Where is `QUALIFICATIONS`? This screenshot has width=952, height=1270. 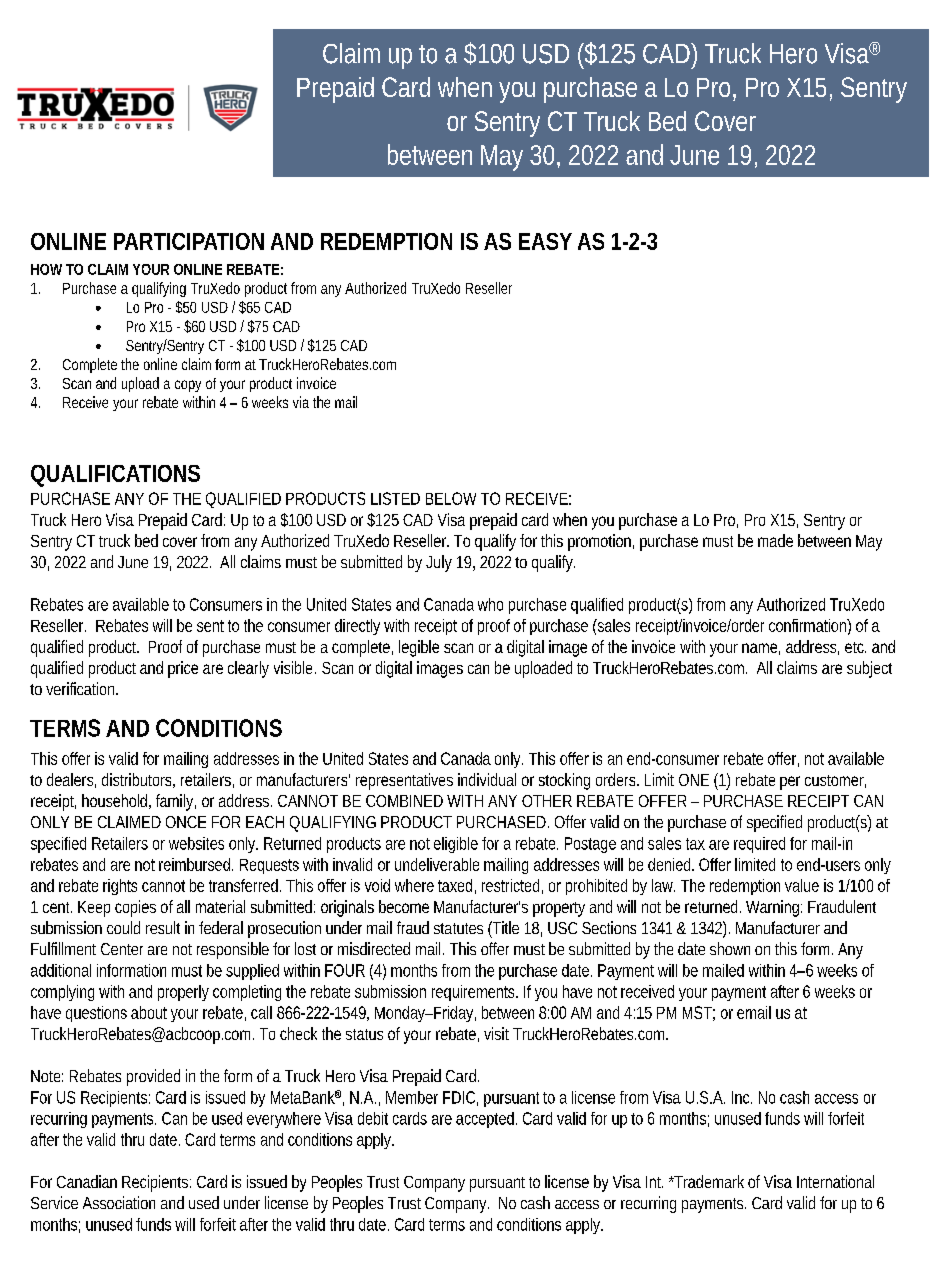
QUALIFICATIONS is located at coordinates (115, 474).
